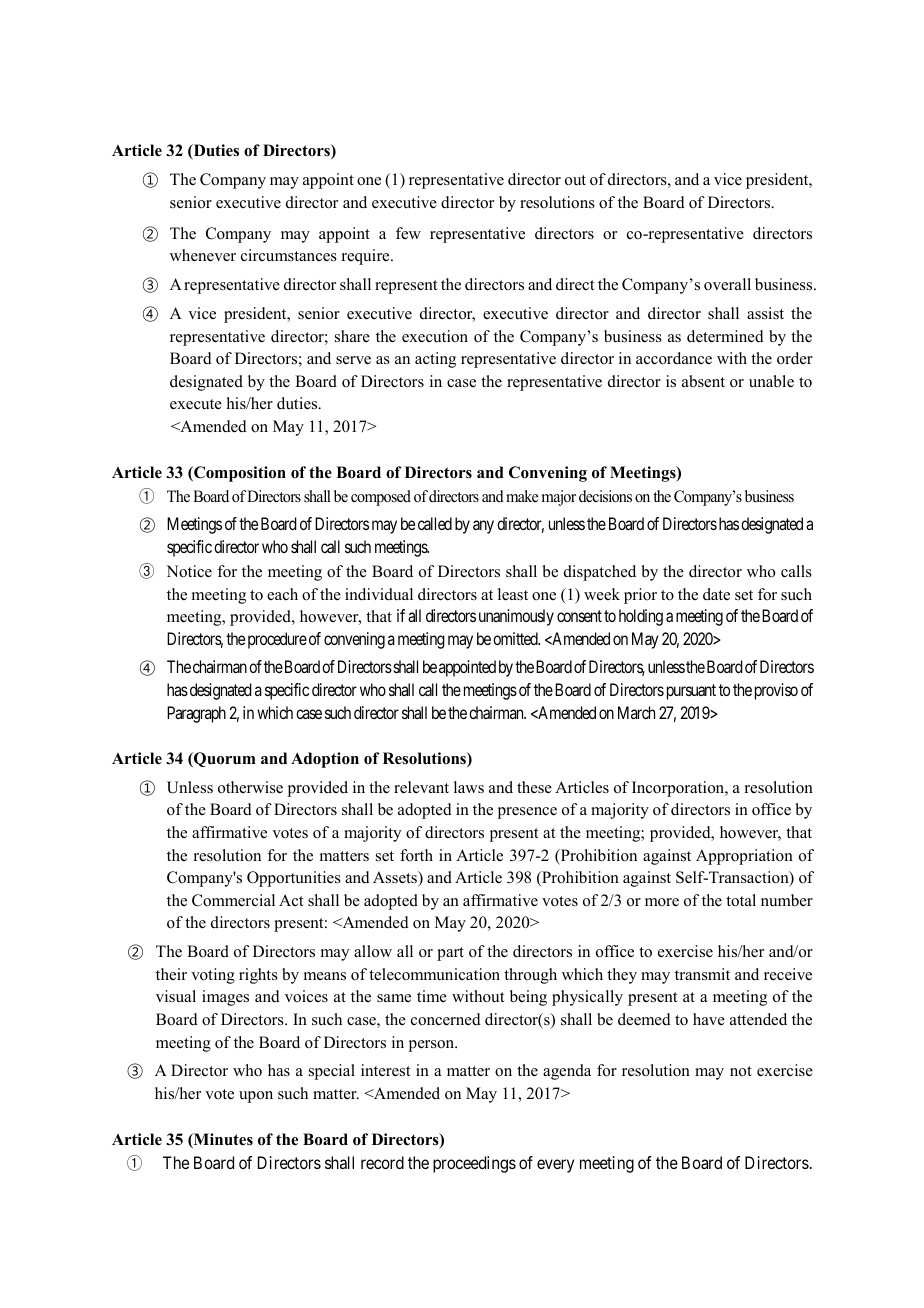 The image size is (924, 1308). Describe the element at coordinates (289, 255) in the screenshot. I see `circumstances` at that location.
